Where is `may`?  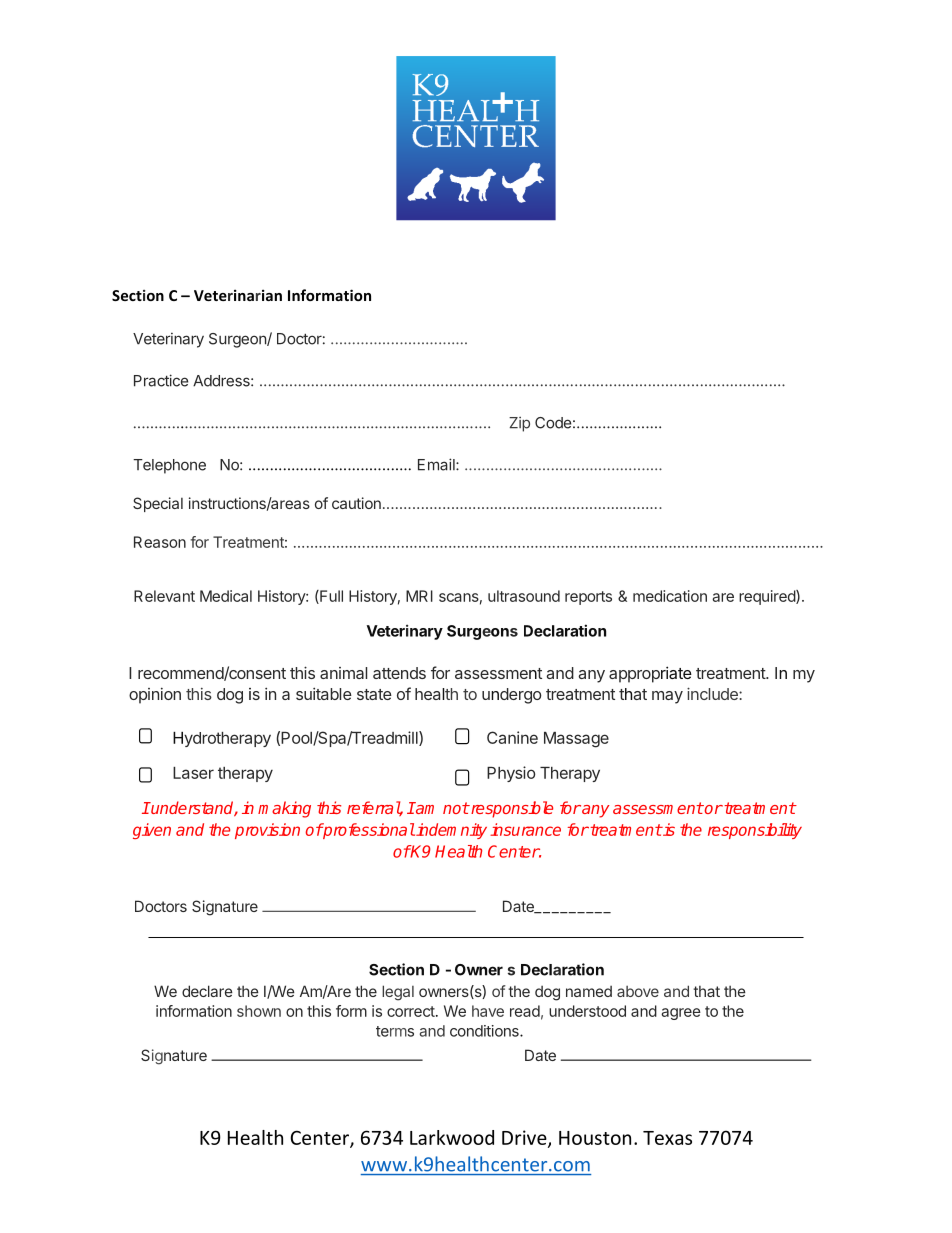 may is located at coordinates (667, 697).
